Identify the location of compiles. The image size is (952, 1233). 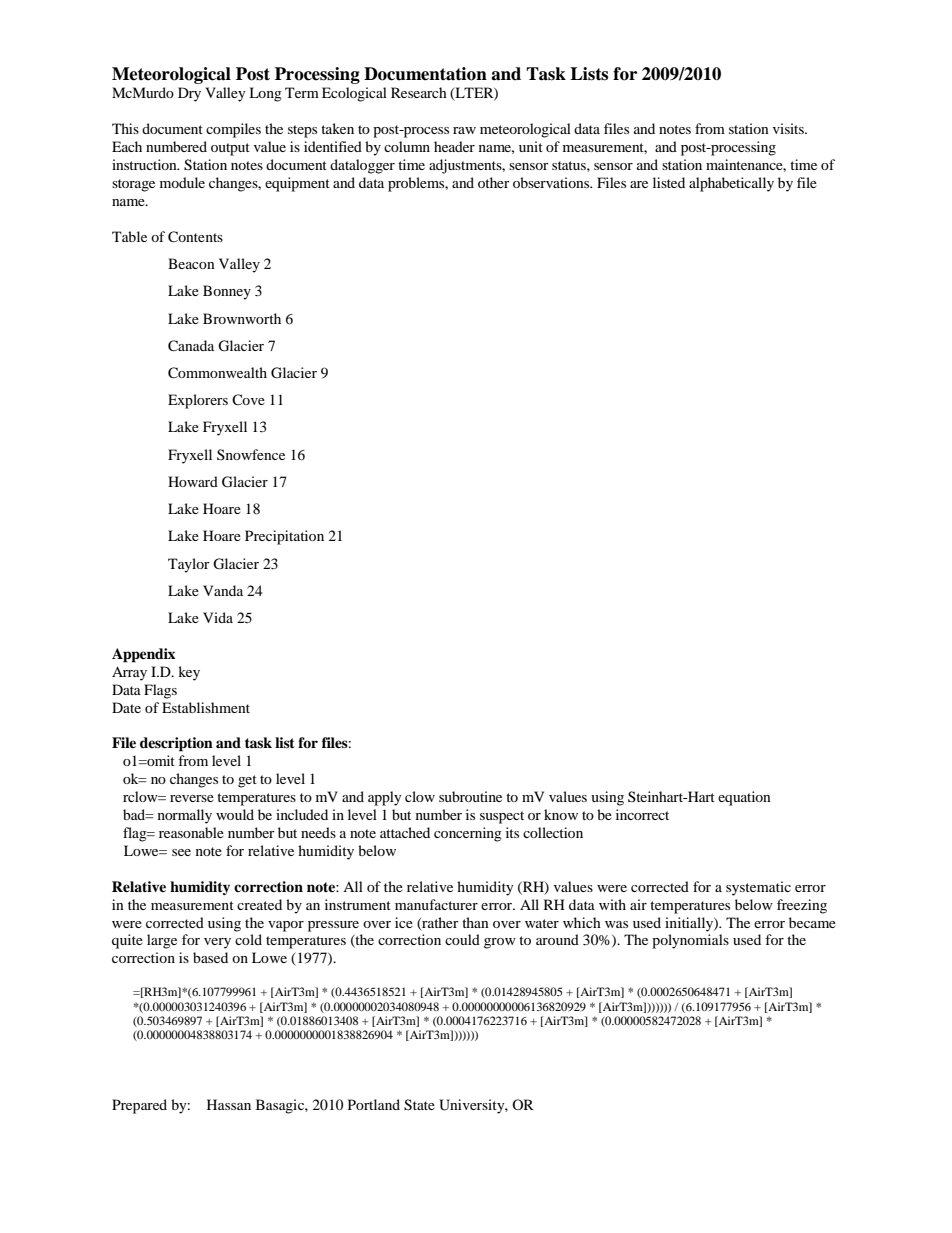
(233, 130).
